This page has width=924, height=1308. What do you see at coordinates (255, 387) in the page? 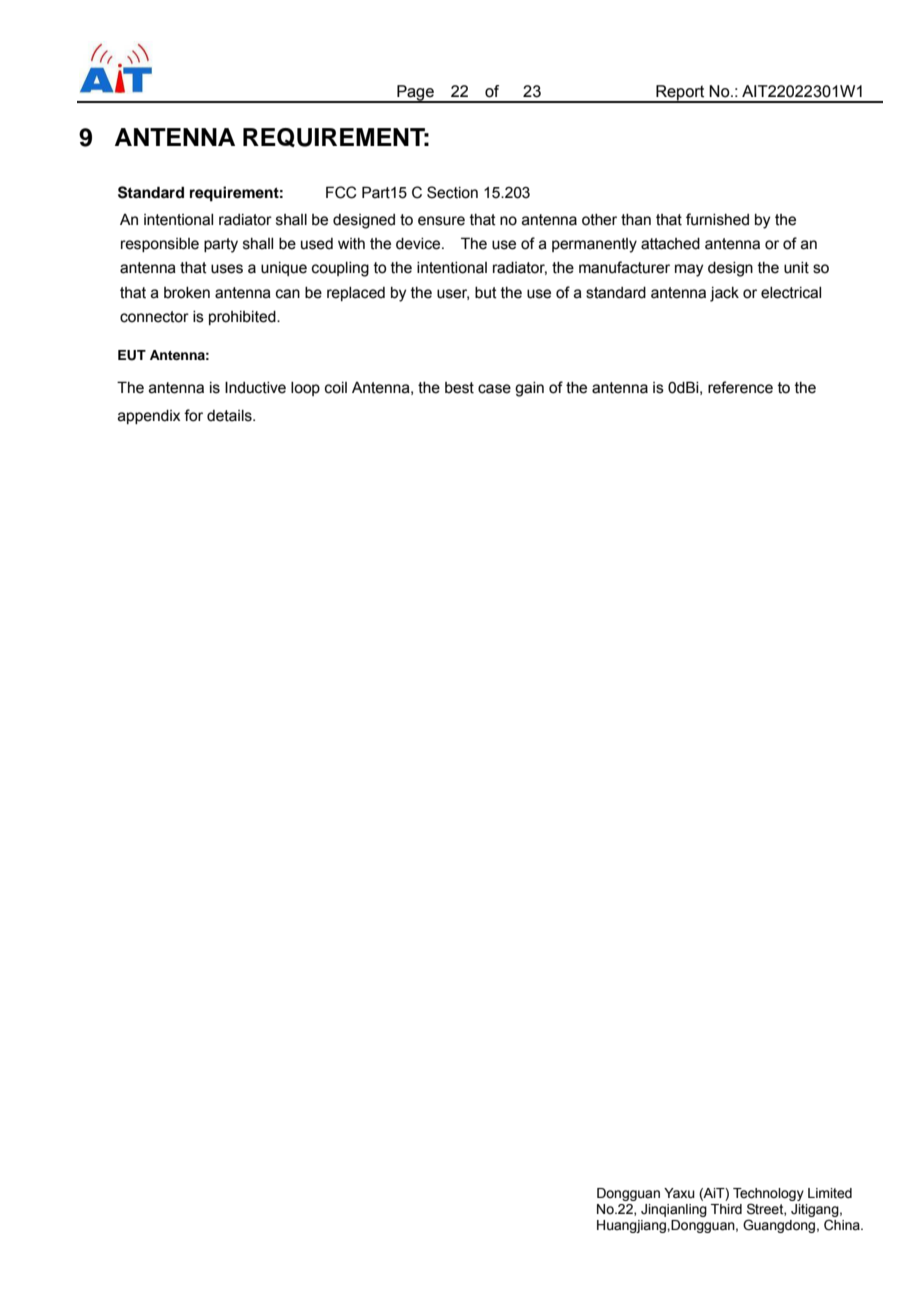
I see `Inductive` at bounding box center [255, 387].
